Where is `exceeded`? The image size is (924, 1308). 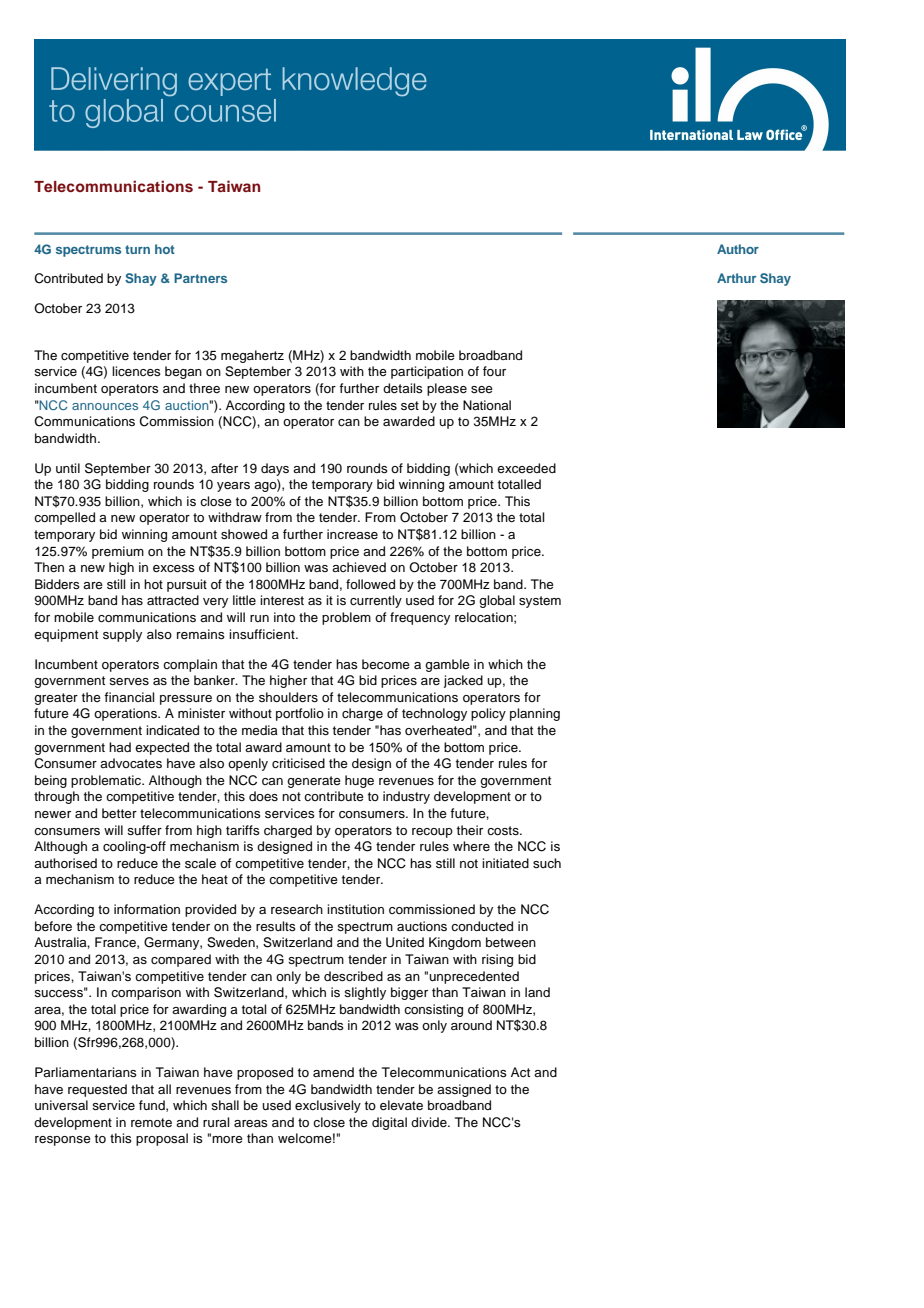 exceeded is located at coordinates (526, 468).
